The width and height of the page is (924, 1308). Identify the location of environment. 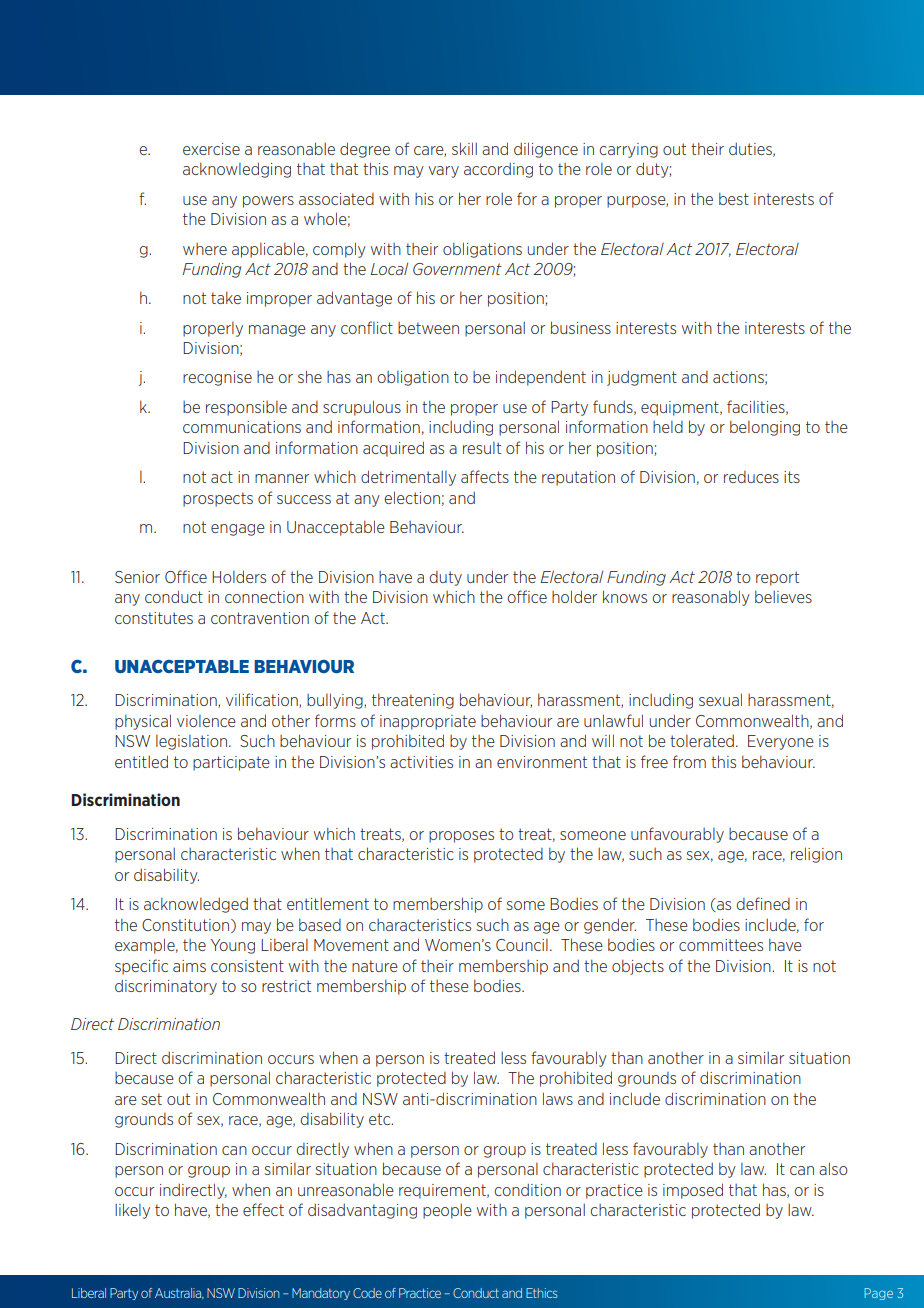
(542, 762).
